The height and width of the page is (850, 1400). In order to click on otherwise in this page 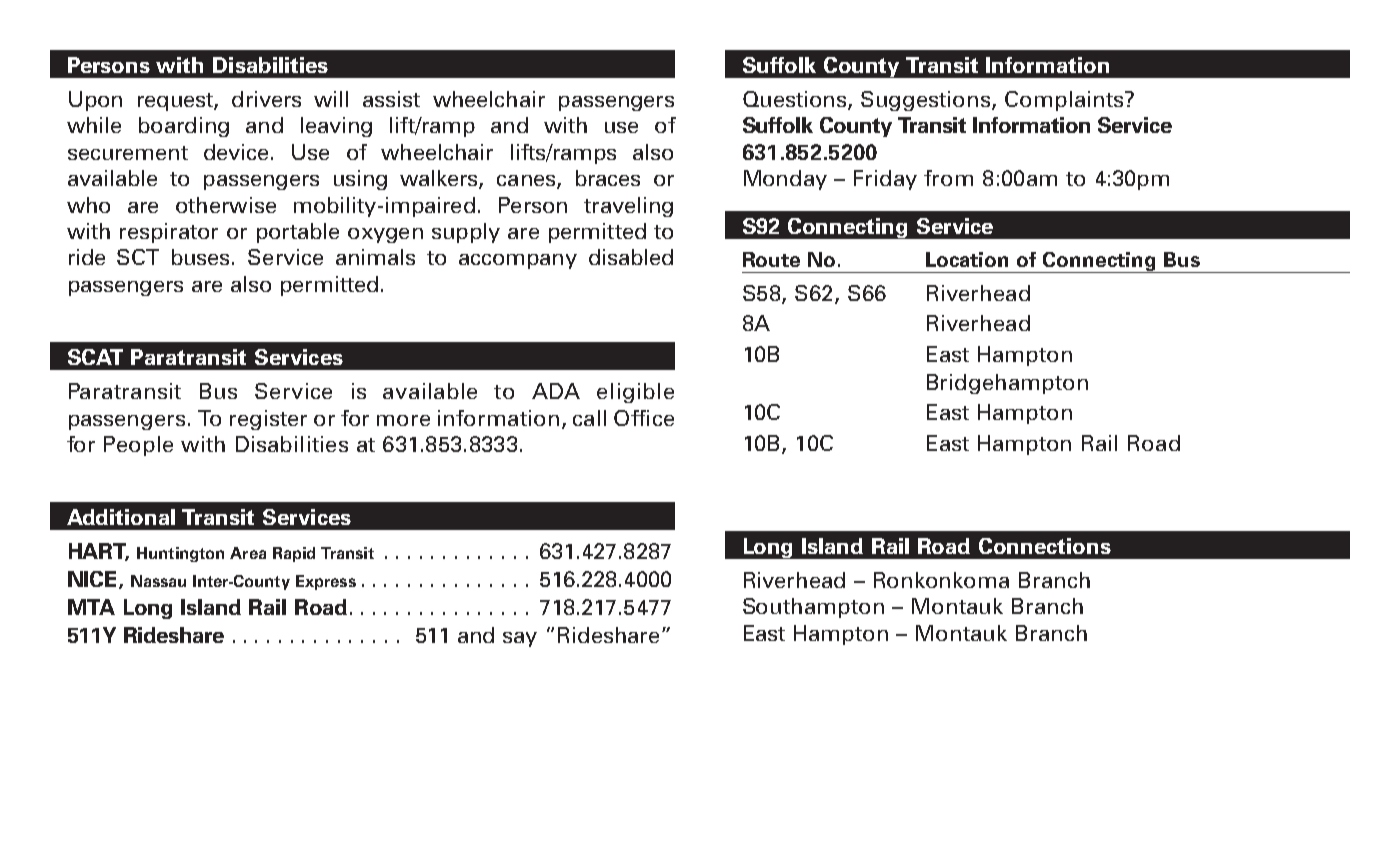, I will do `click(226, 205)`.
